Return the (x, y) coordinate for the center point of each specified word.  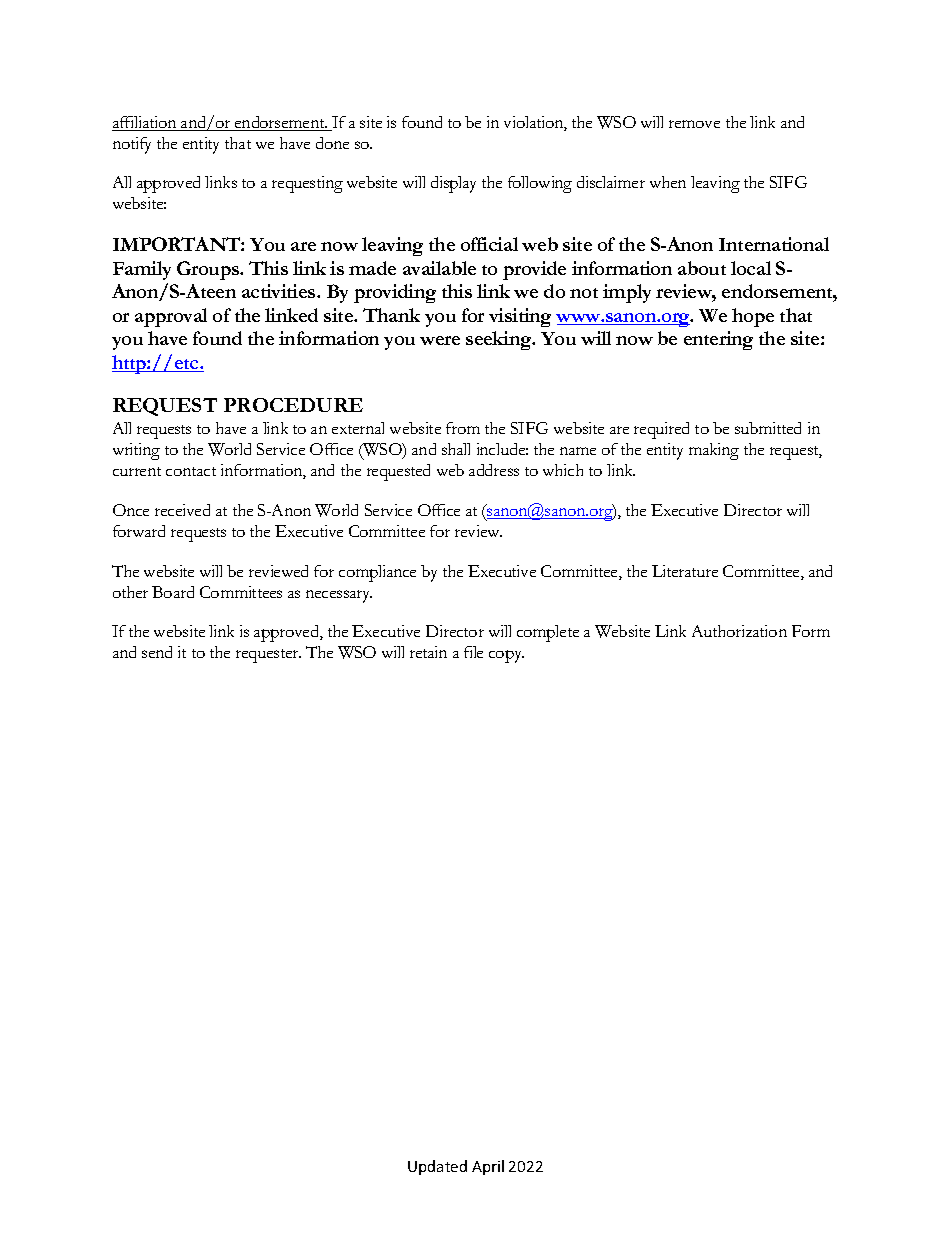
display (453, 184)
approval (171, 317)
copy (506, 656)
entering (718, 340)
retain (428, 652)
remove (694, 124)
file (473, 652)
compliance (377, 573)
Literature (685, 571)
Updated (437, 1167)
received (182, 510)
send (157, 652)
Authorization (739, 631)
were (440, 340)
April (488, 1167)
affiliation (145, 123)
